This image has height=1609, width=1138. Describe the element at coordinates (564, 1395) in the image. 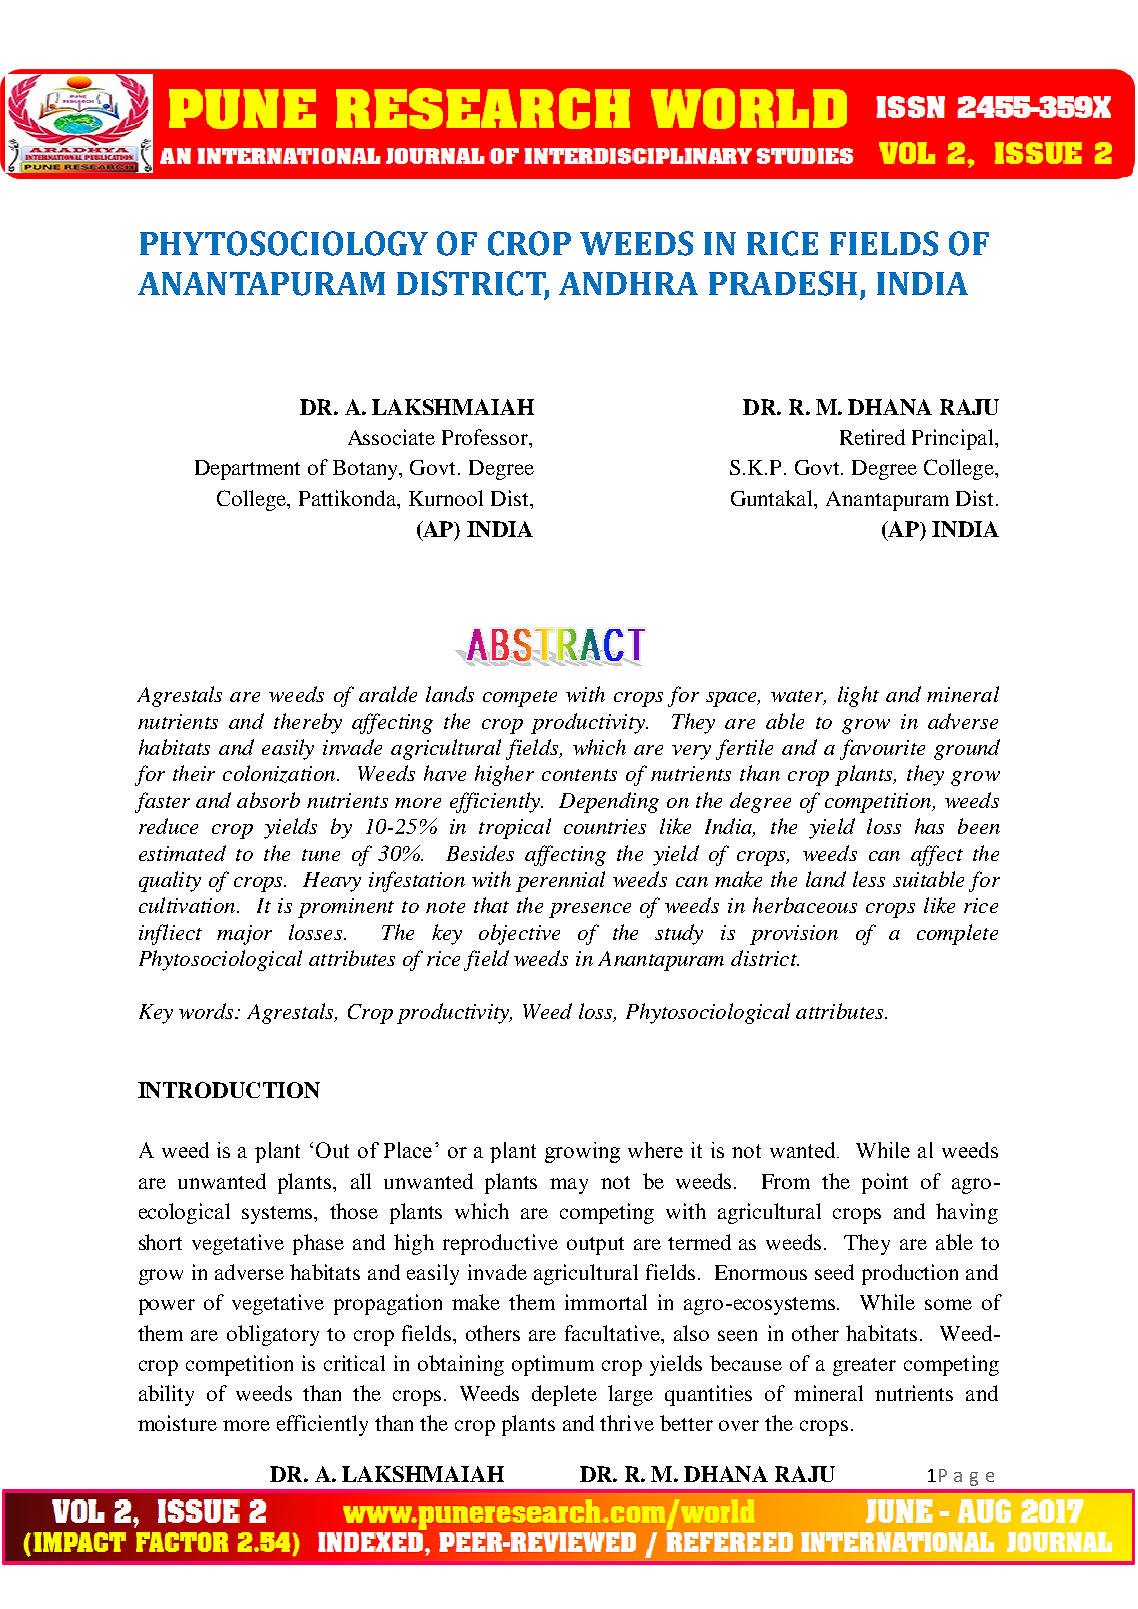

I see `deplete` at that location.
